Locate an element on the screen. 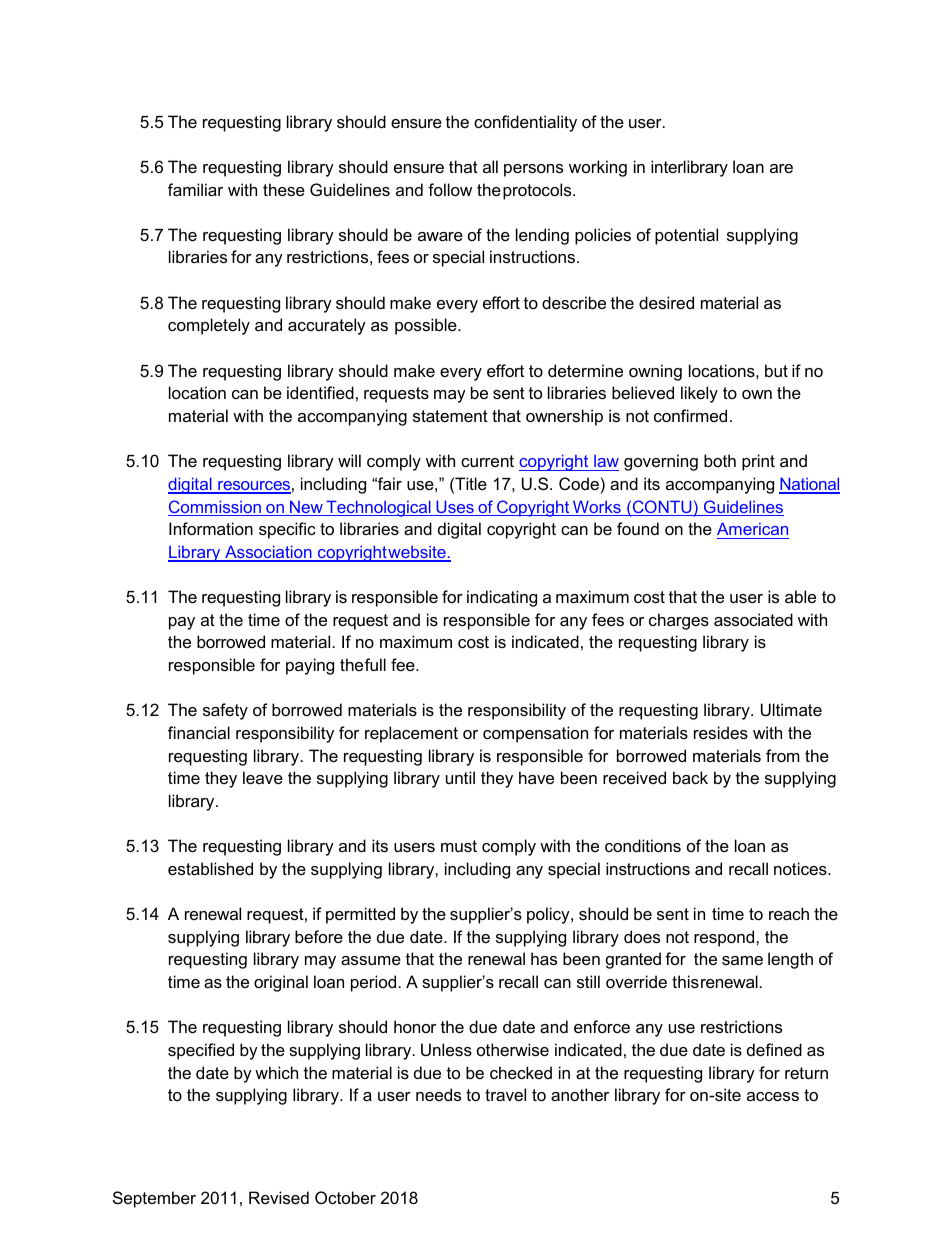 This screenshot has width=952, height=1233. access is located at coordinates (773, 1096).
